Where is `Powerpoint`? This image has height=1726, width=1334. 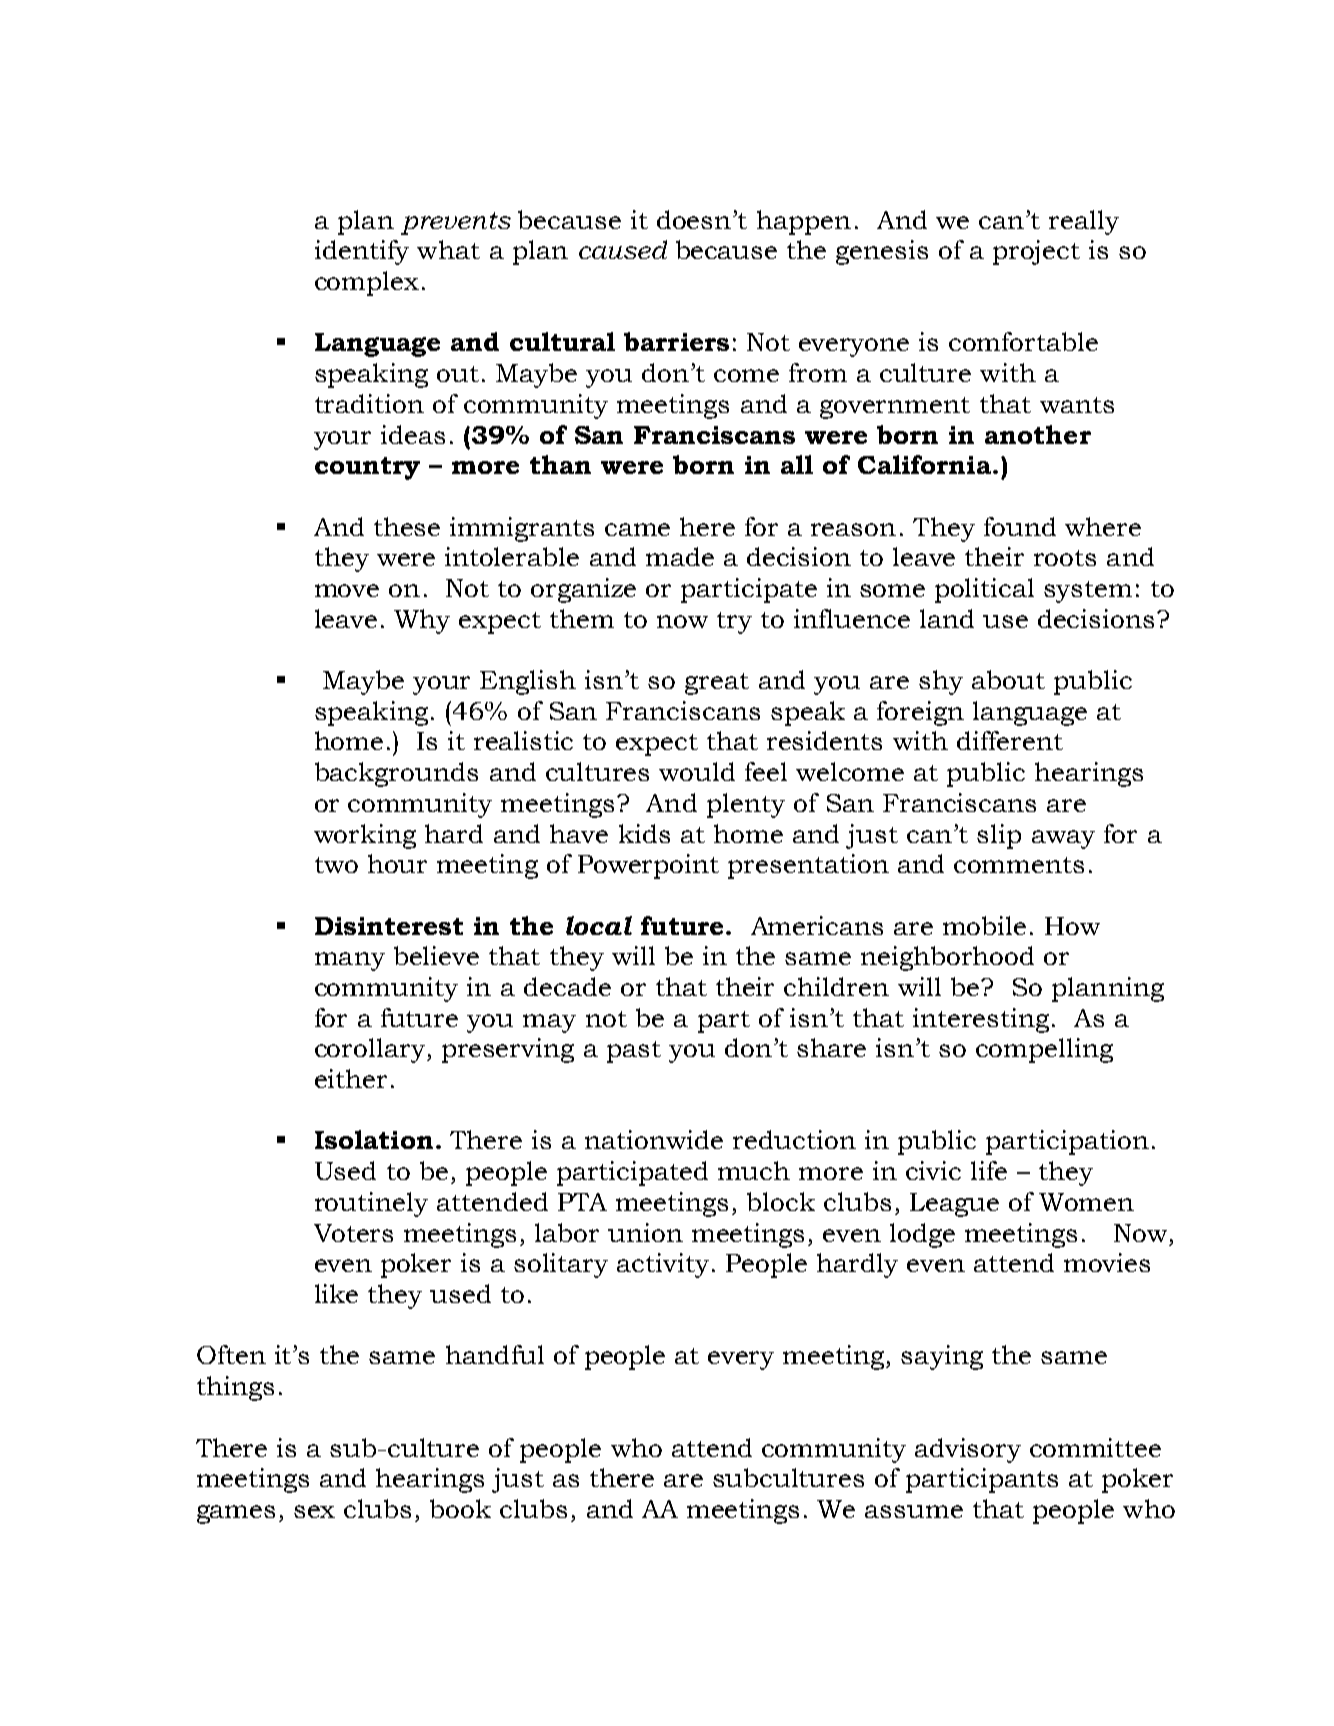
Powerpoint is located at coordinates (648, 866).
